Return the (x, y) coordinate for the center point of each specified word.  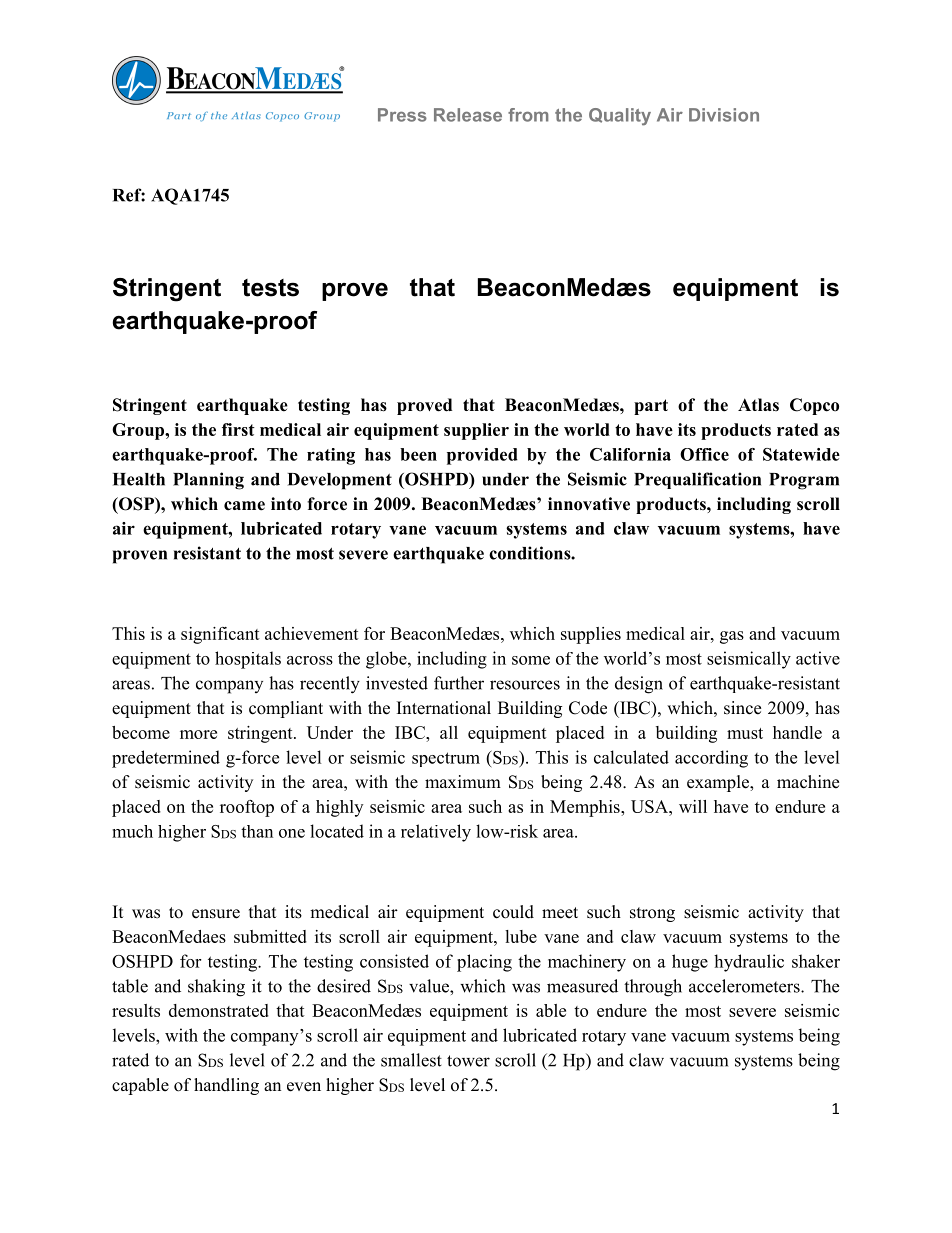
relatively (436, 833)
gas (732, 637)
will (693, 806)
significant (220, 635)
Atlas (758, 405)
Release (468, 115)
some (531, 660)
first (238, 429)
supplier (476, 431)
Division (724, 115)
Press (402, 115)
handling (226, 1086)
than (257, 831)
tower (468, 1061)
